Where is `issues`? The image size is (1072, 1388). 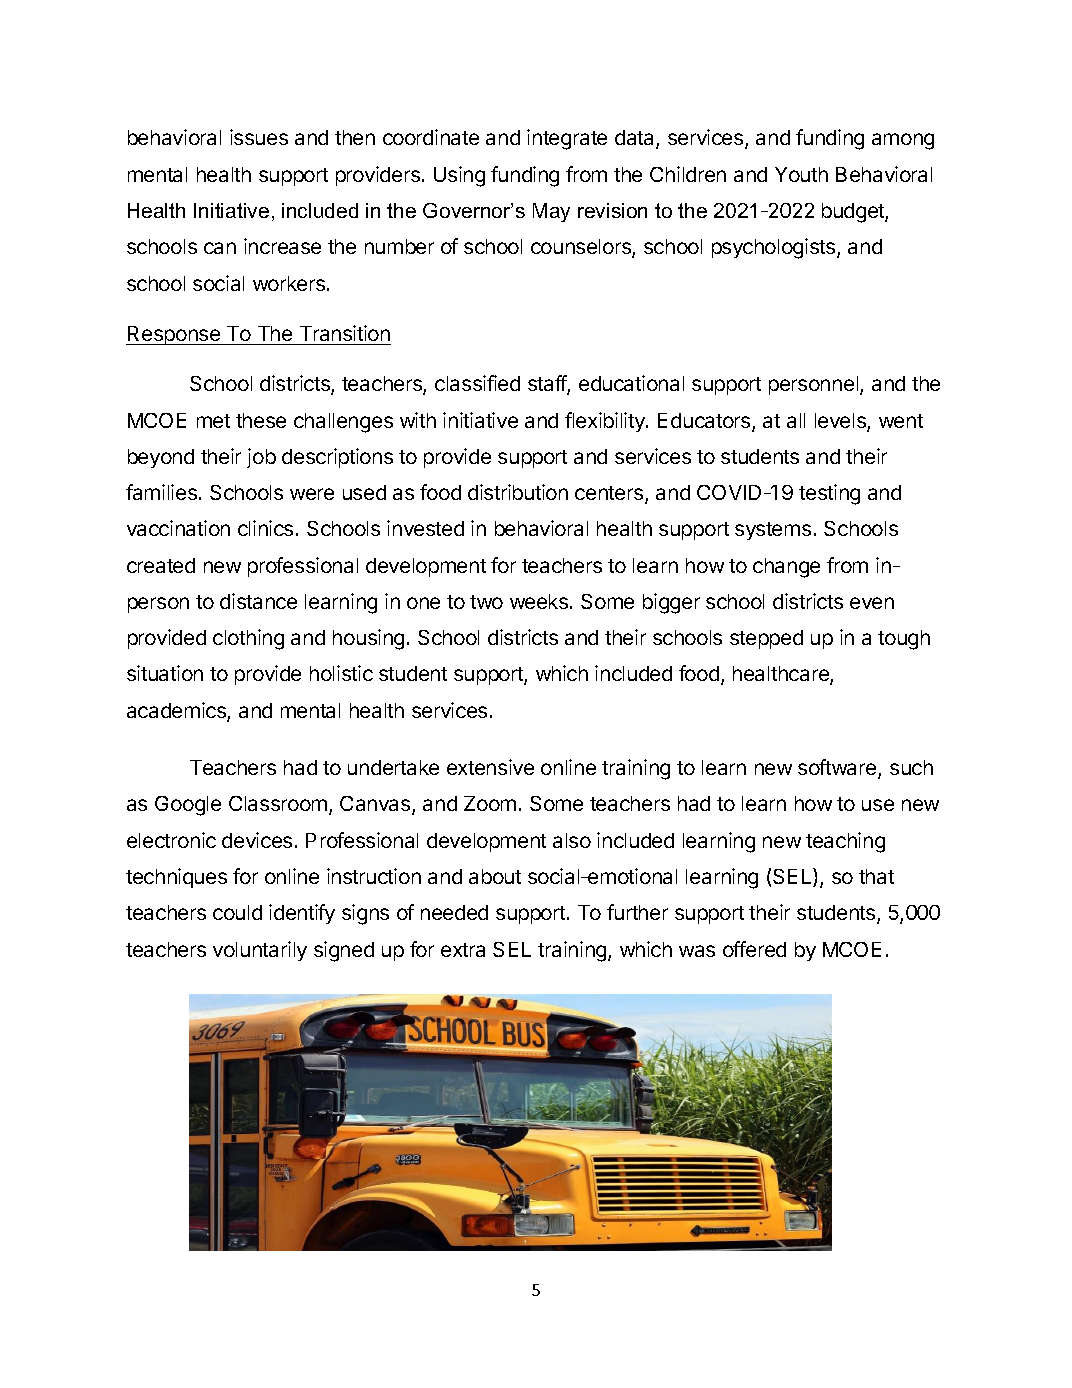
issues is located at coordinates (259, 137).
